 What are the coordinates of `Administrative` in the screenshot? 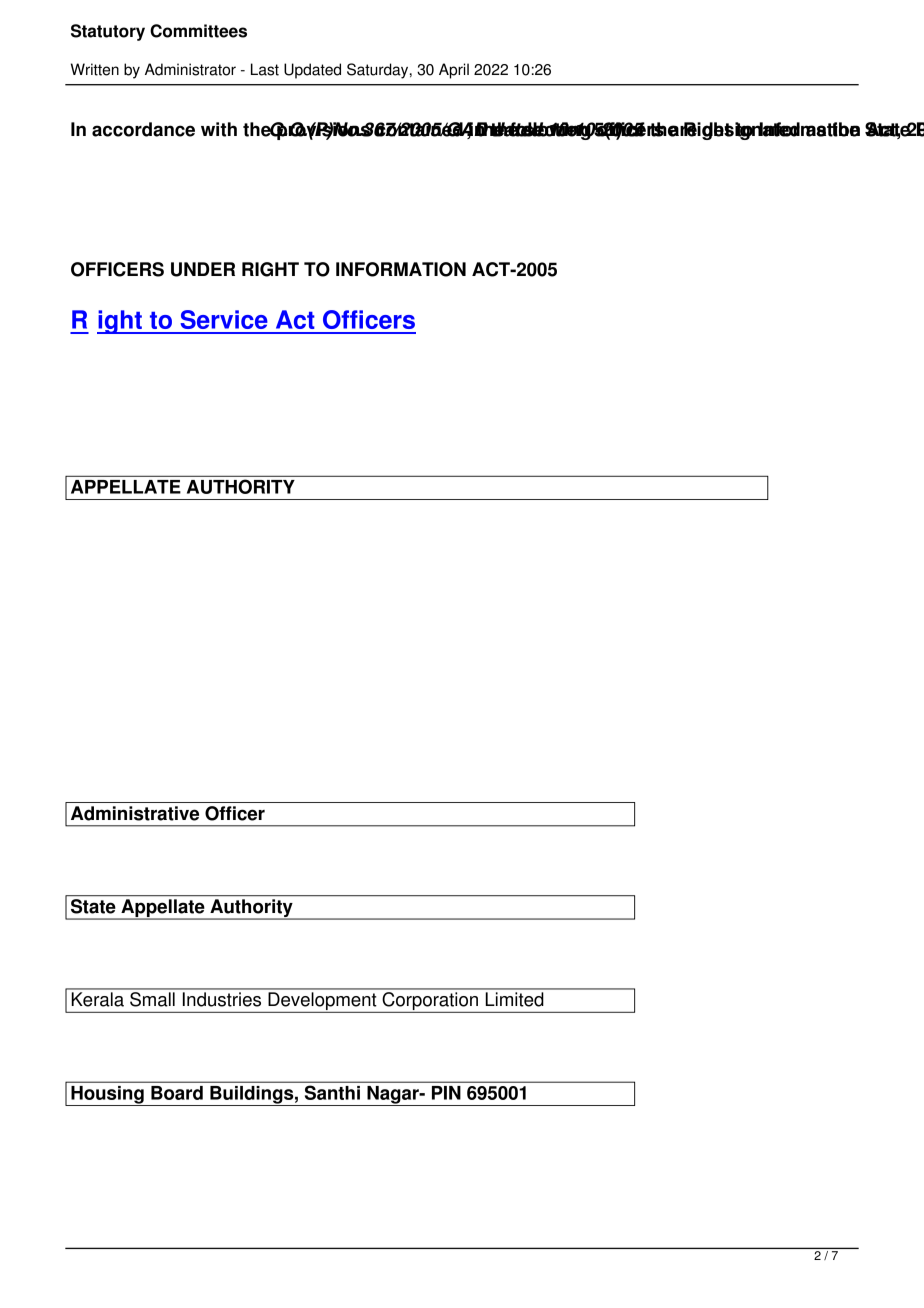 It's located at (135, 813).
